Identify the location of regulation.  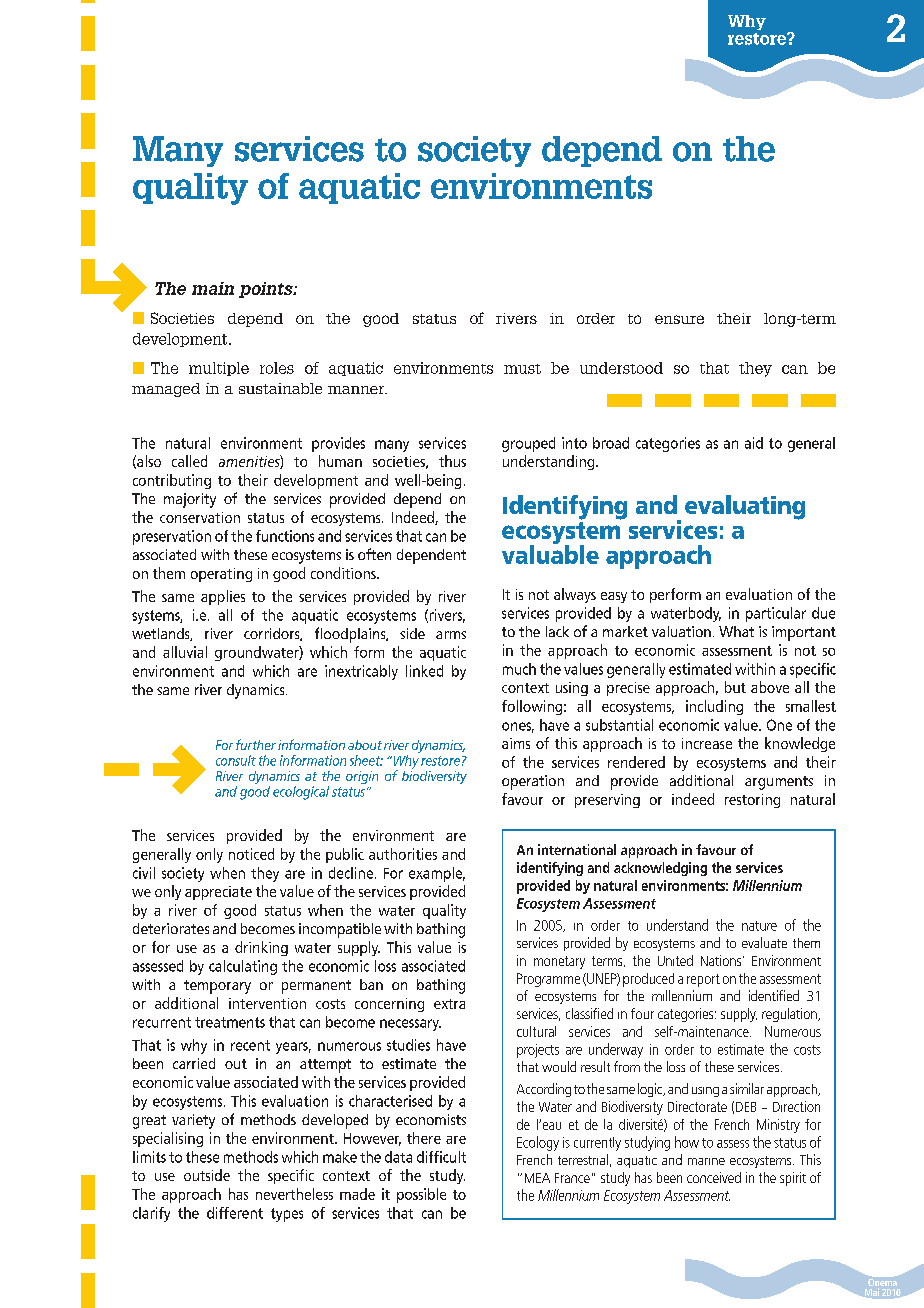
(790, 1015).
